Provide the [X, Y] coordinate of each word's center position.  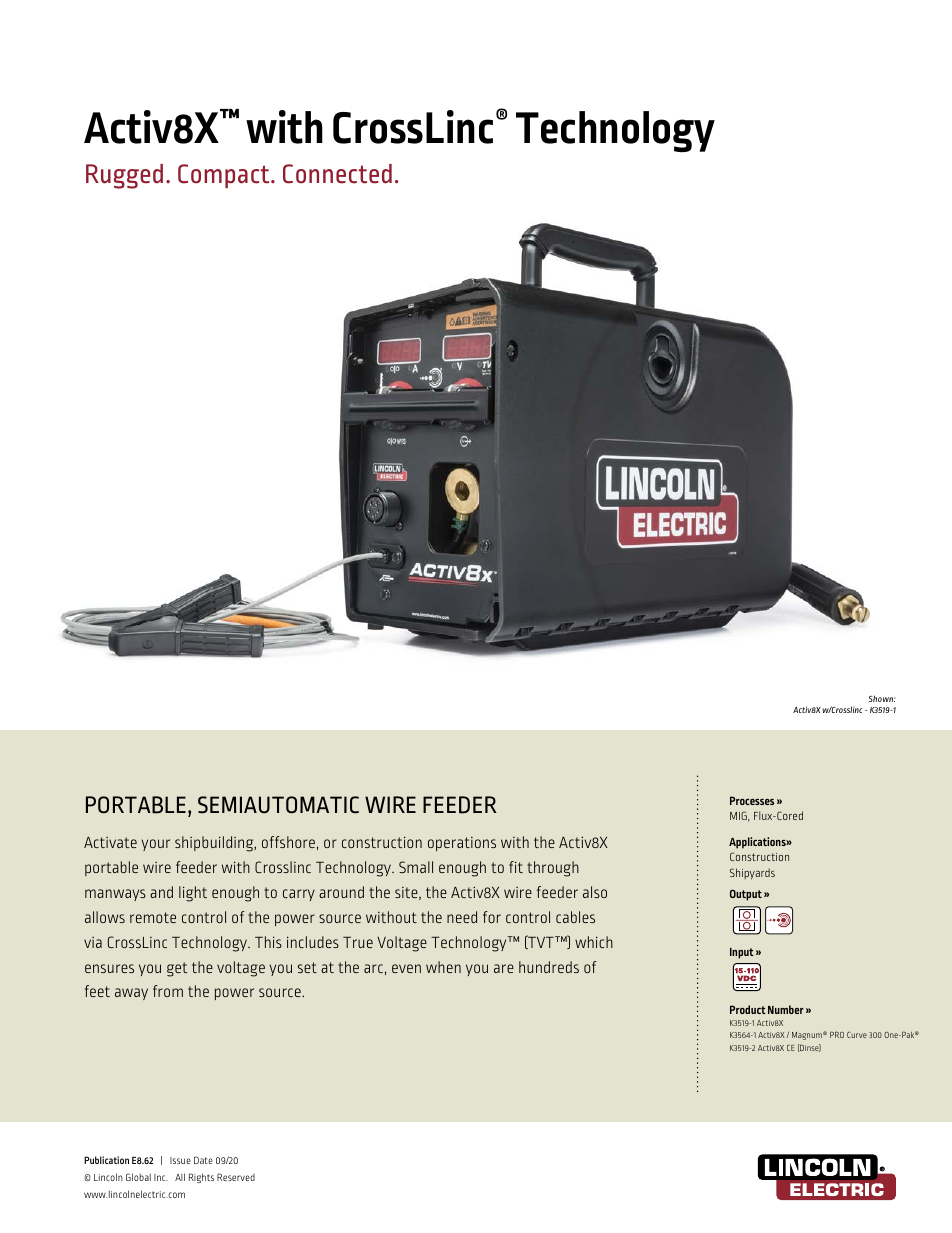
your [155, 845]
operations [462, 844]
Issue [180, 1160]
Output [746, 895]
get [177, 969]
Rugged [124, 176]
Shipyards [752, 873]
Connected [337, 174]
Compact [225, 176]
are [504, 968]
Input [742, 953]
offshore [288, 842]
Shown [882, 698]
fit [516, 867]
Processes [752, 800]
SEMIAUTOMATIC [278, 805]
